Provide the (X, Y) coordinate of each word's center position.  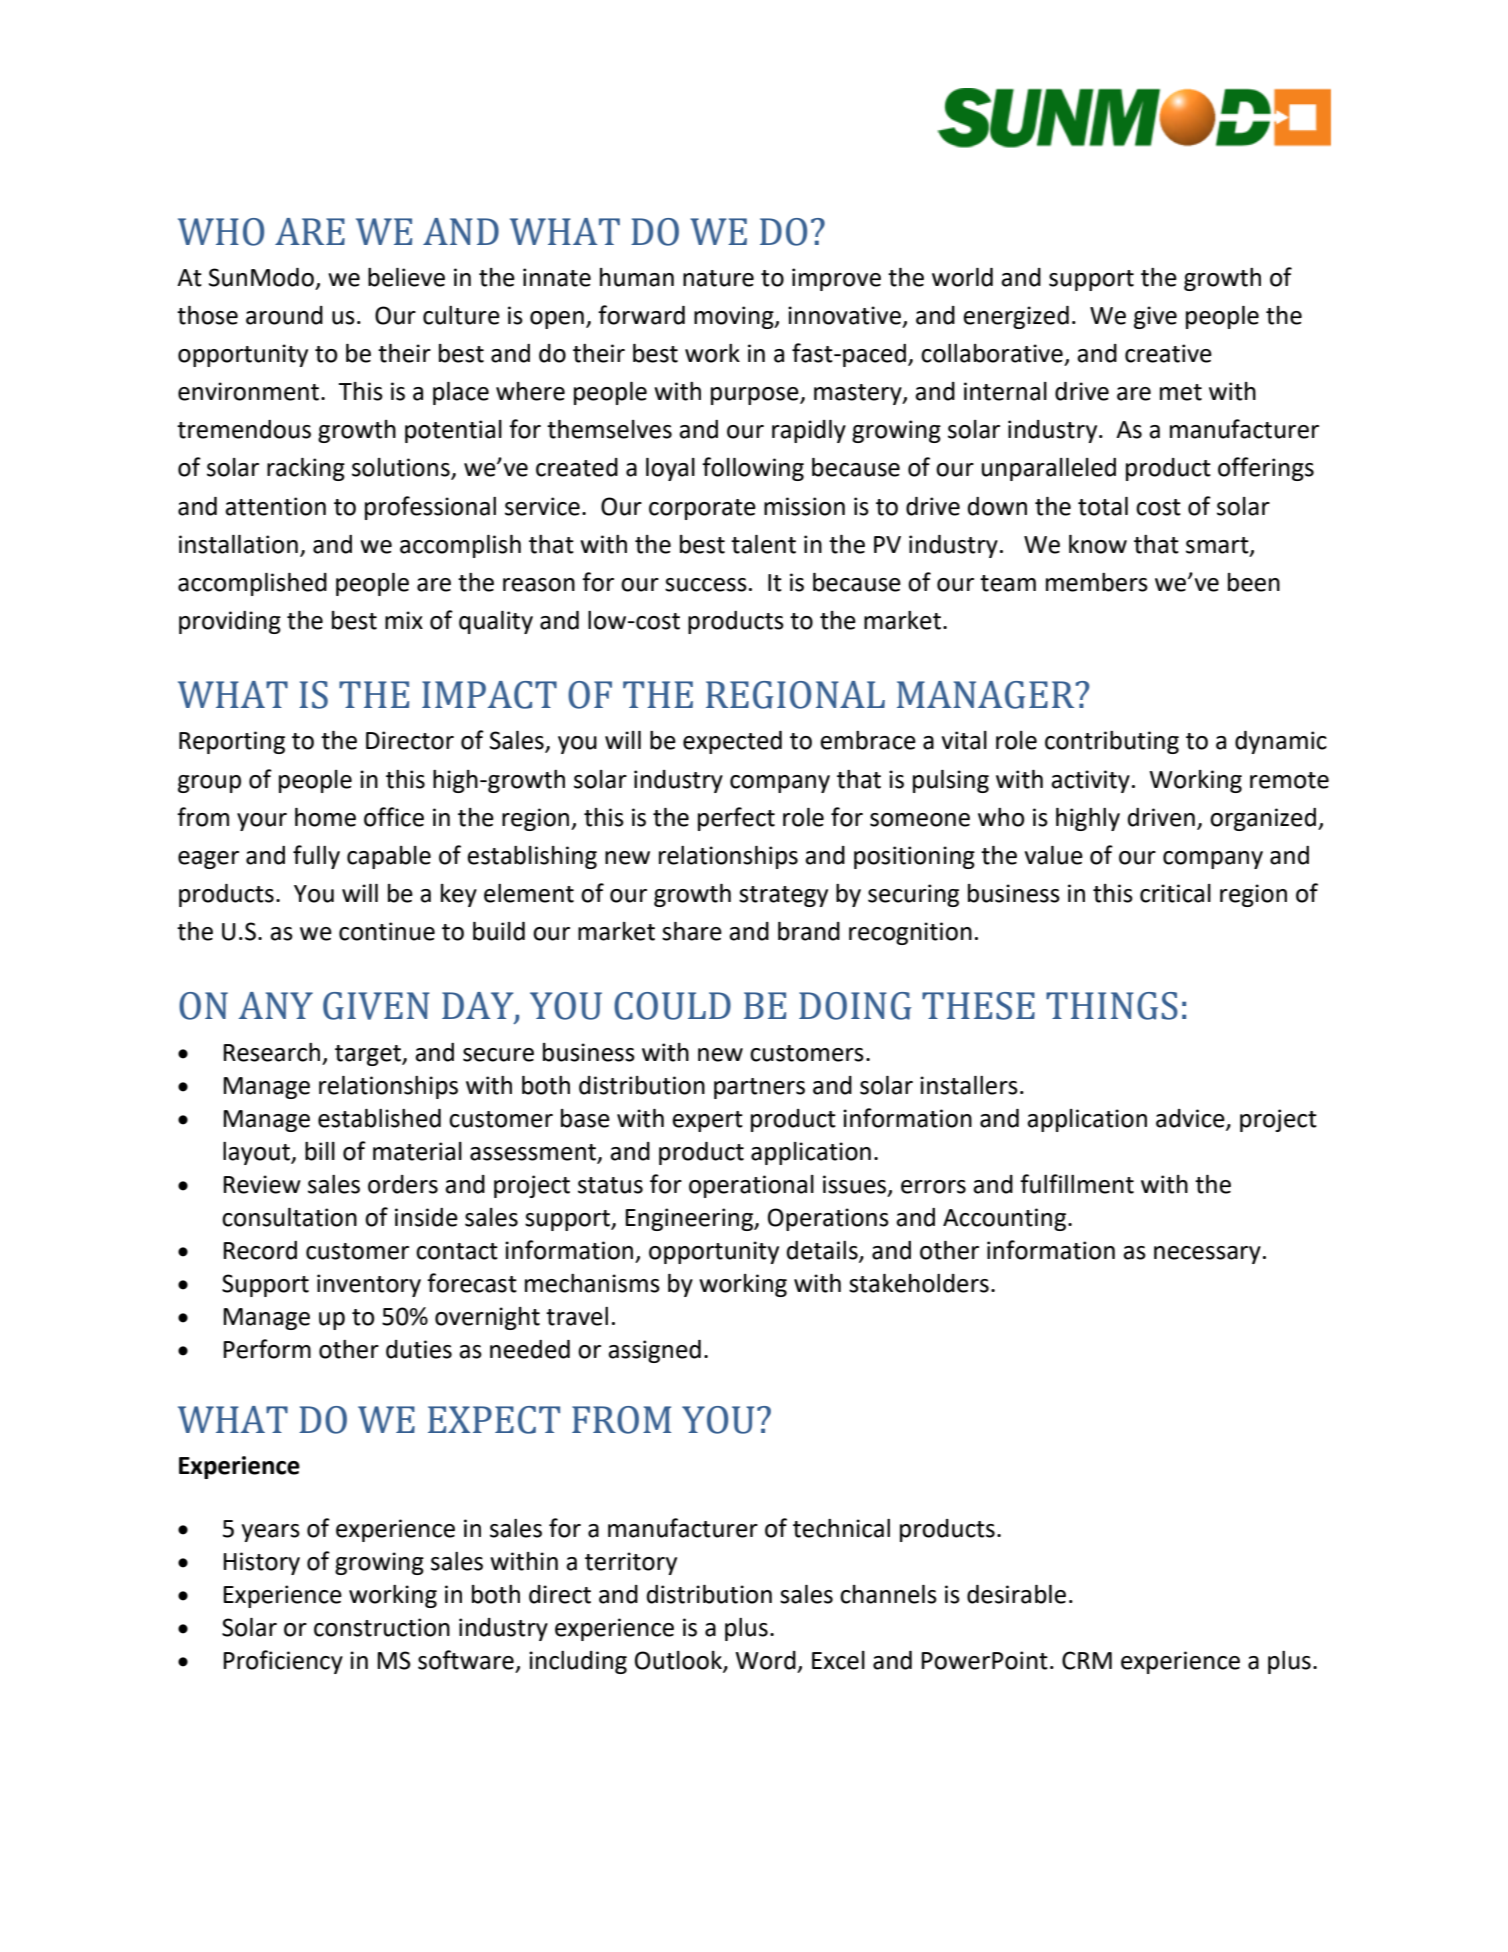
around (284, 315)
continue (387, 931)
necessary (1207, 1255)
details (823, 1251)
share (692, 931)
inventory (369, 1285)
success (706, 585)
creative (1168, 353)
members (1097, 582)
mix (404, 620)
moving (735, 317)
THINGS (1112, 1006)
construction (382, 1627)
